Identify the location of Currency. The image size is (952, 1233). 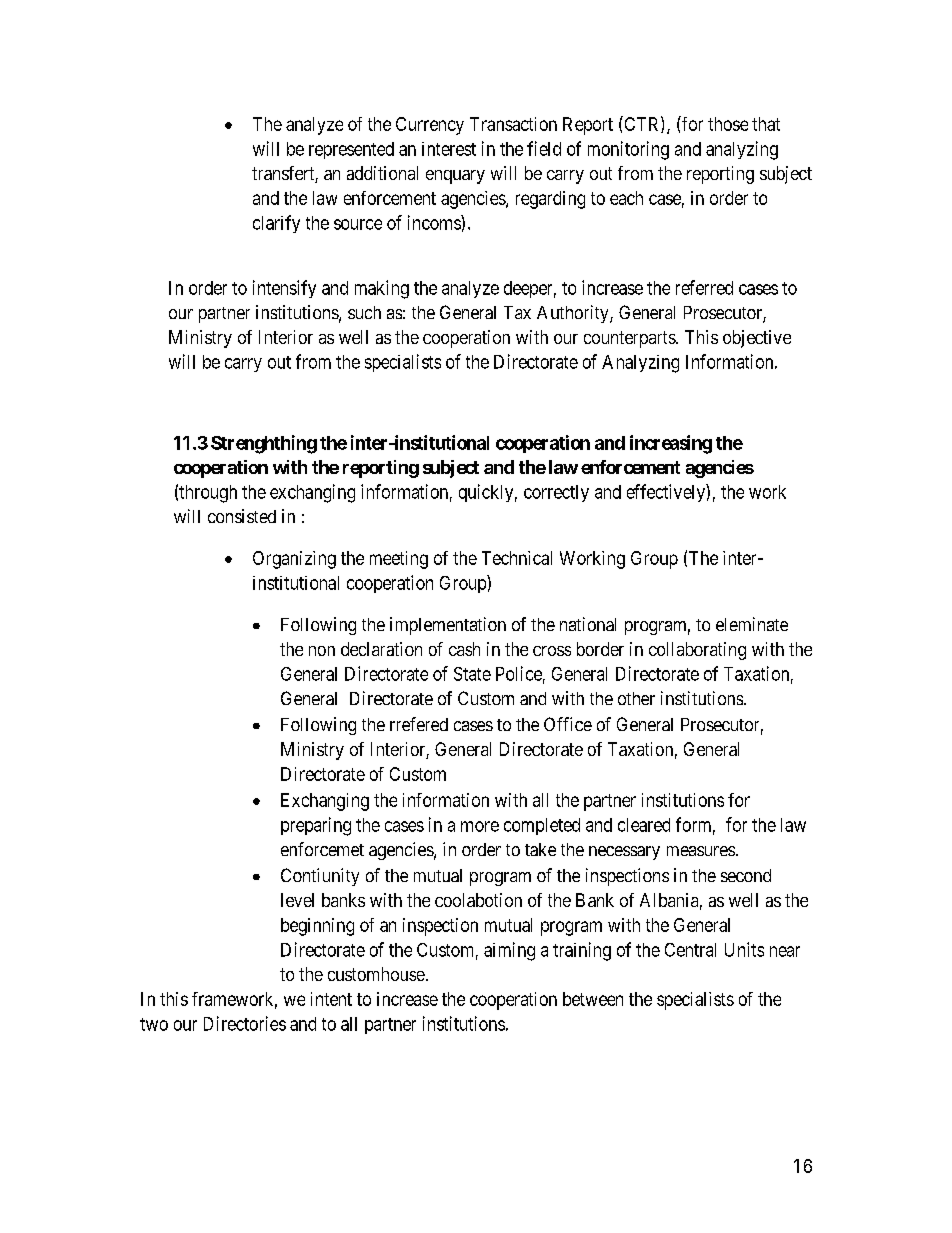
(430, 126).
